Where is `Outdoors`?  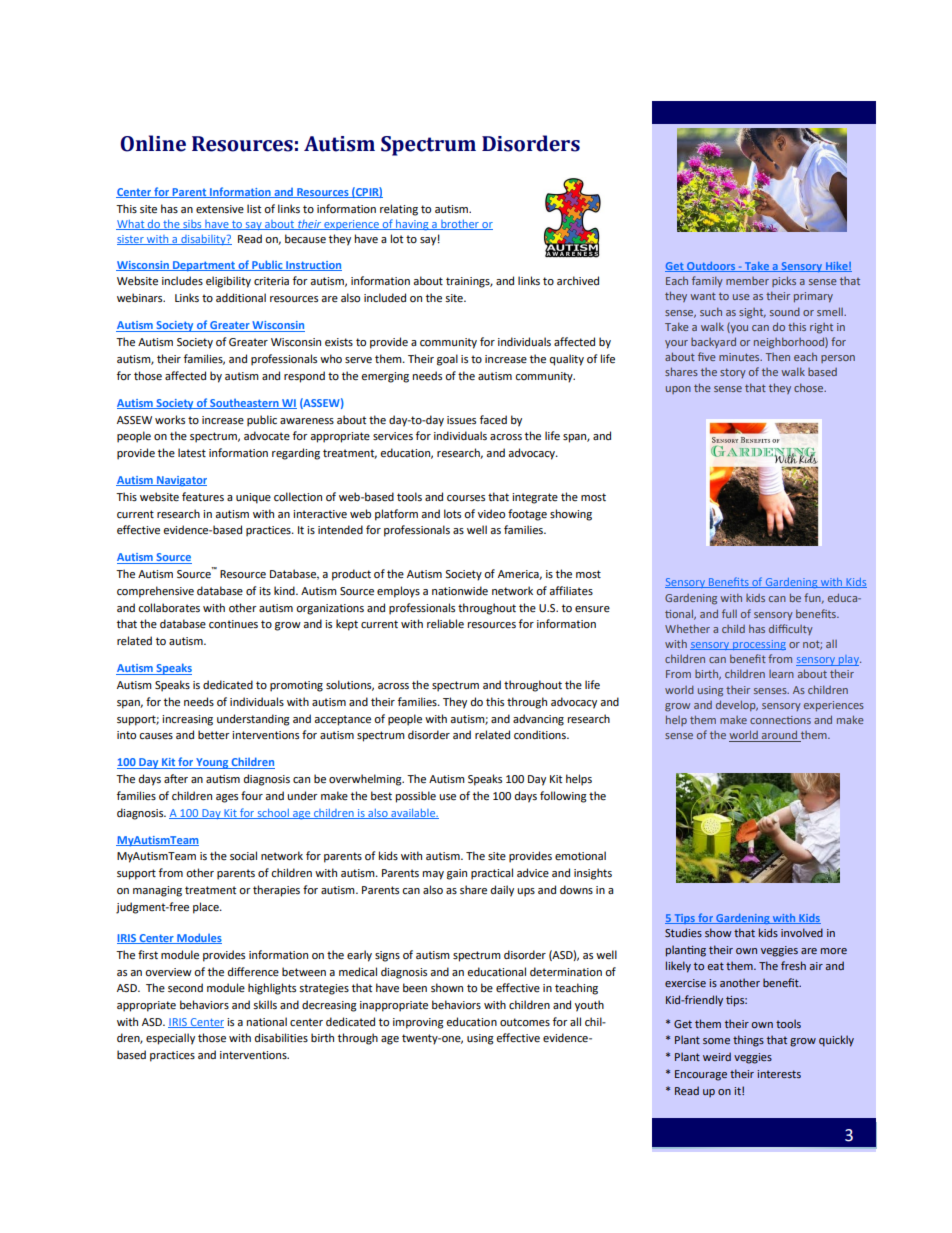 Outdoors is located at coordinates (711, 267).
